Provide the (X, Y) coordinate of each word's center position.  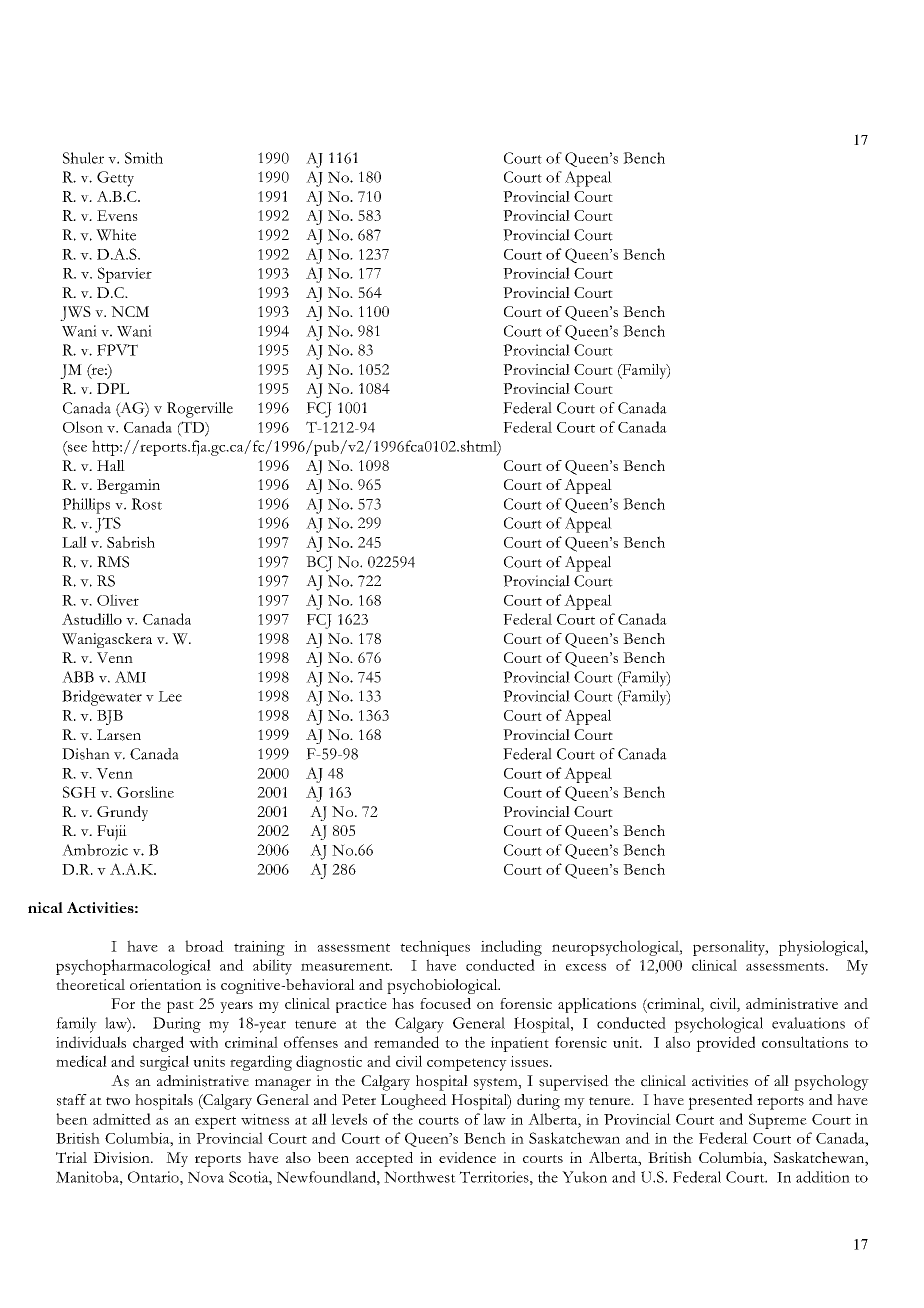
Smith (144, 158)
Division (122, 1157)
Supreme (778, 1121)
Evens (117, 215)
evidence (467, 1157)
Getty (115, 179)
